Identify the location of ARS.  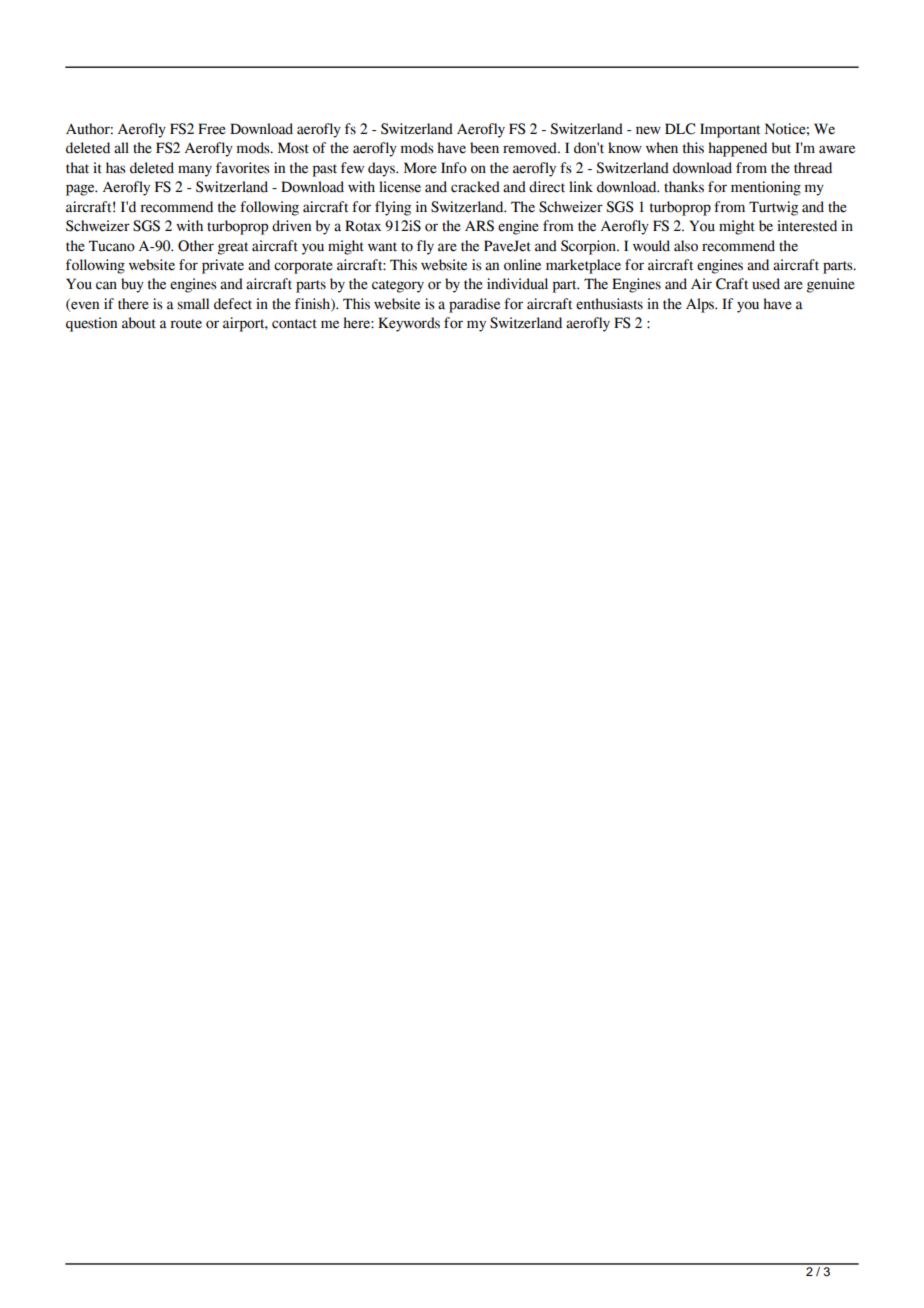
(479, 226).
